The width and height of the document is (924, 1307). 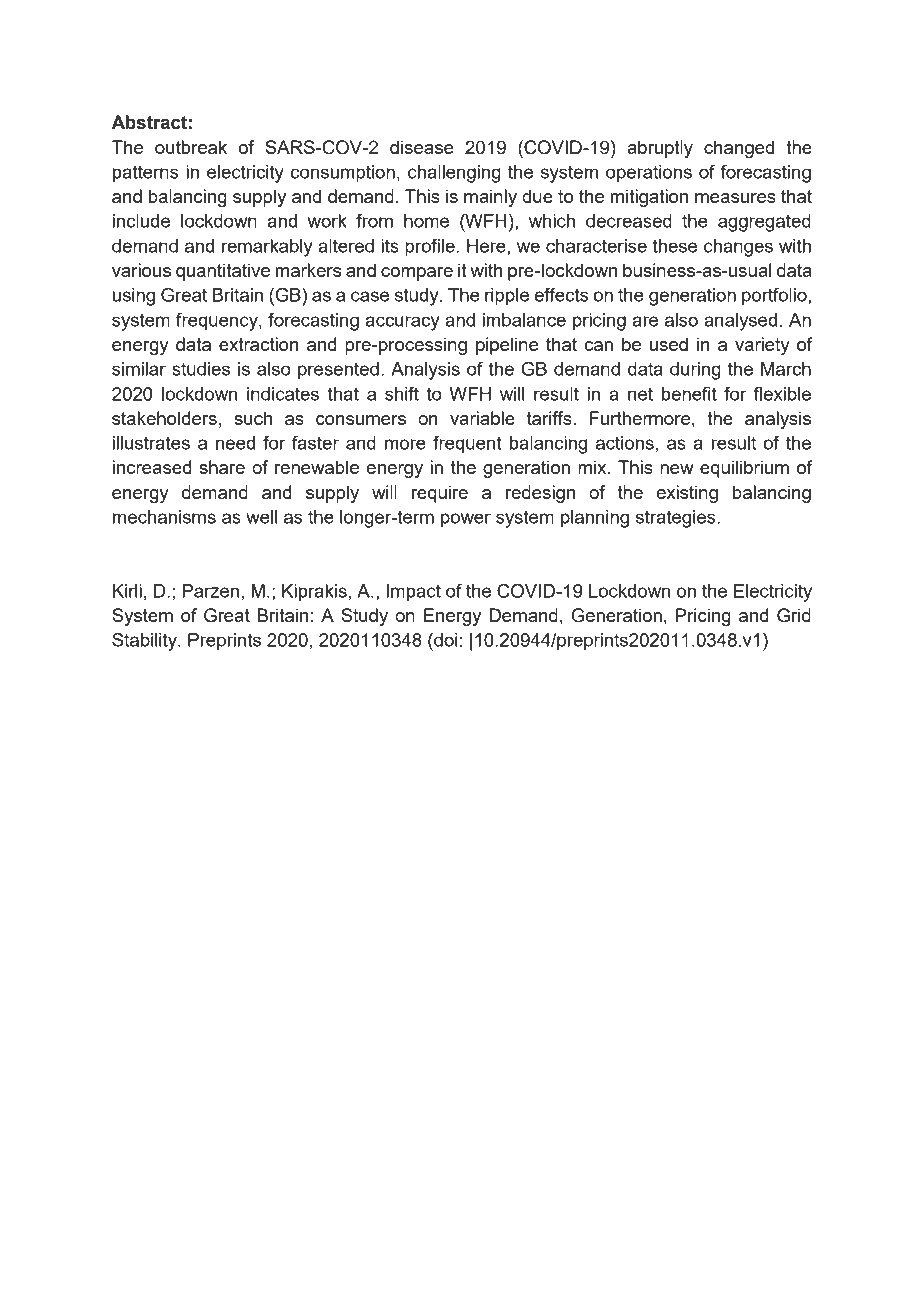 I want to click on during, so click(x=695, y=371).
